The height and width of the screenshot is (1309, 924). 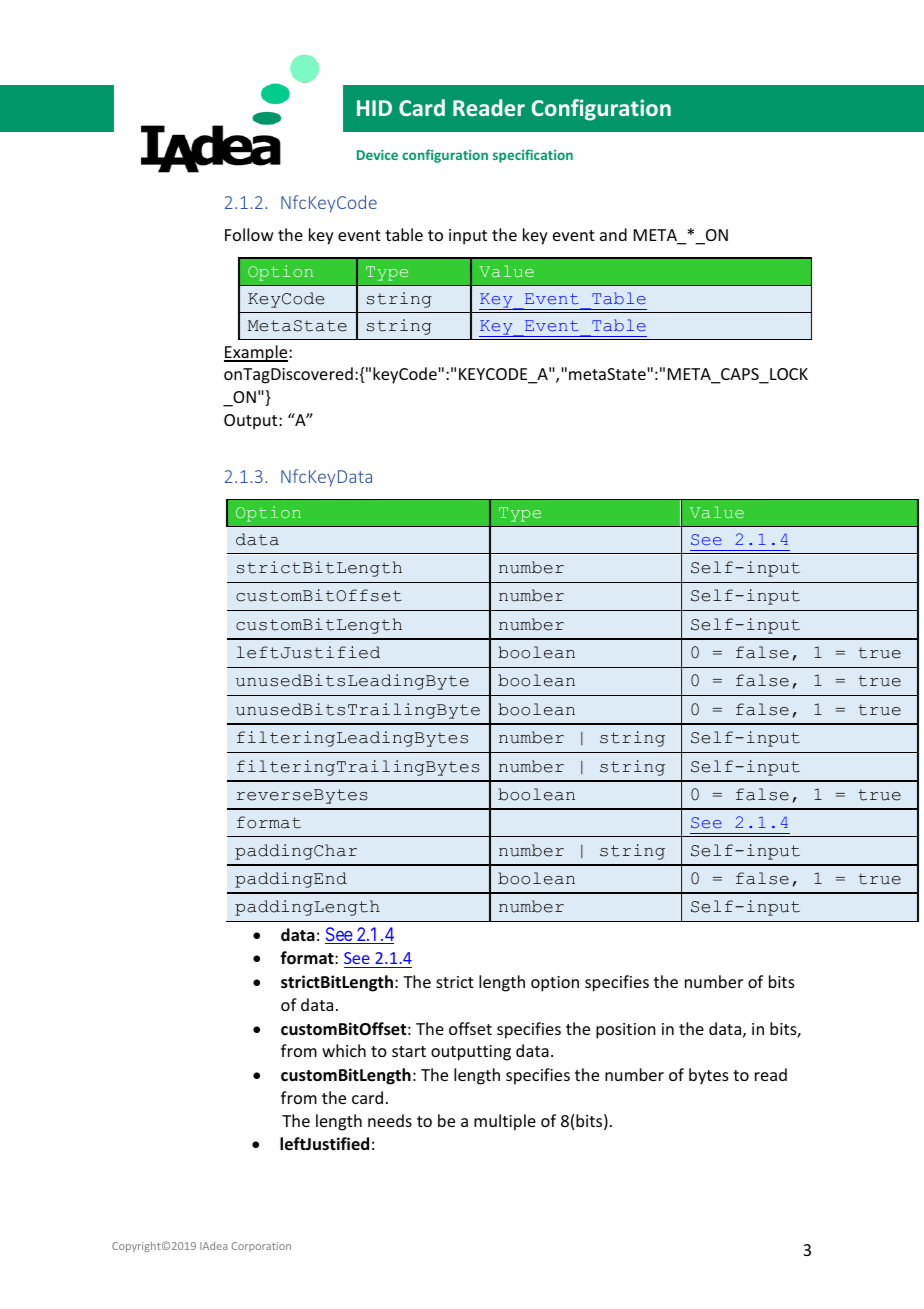 I want to click on and, so click(x=613, y=234).
